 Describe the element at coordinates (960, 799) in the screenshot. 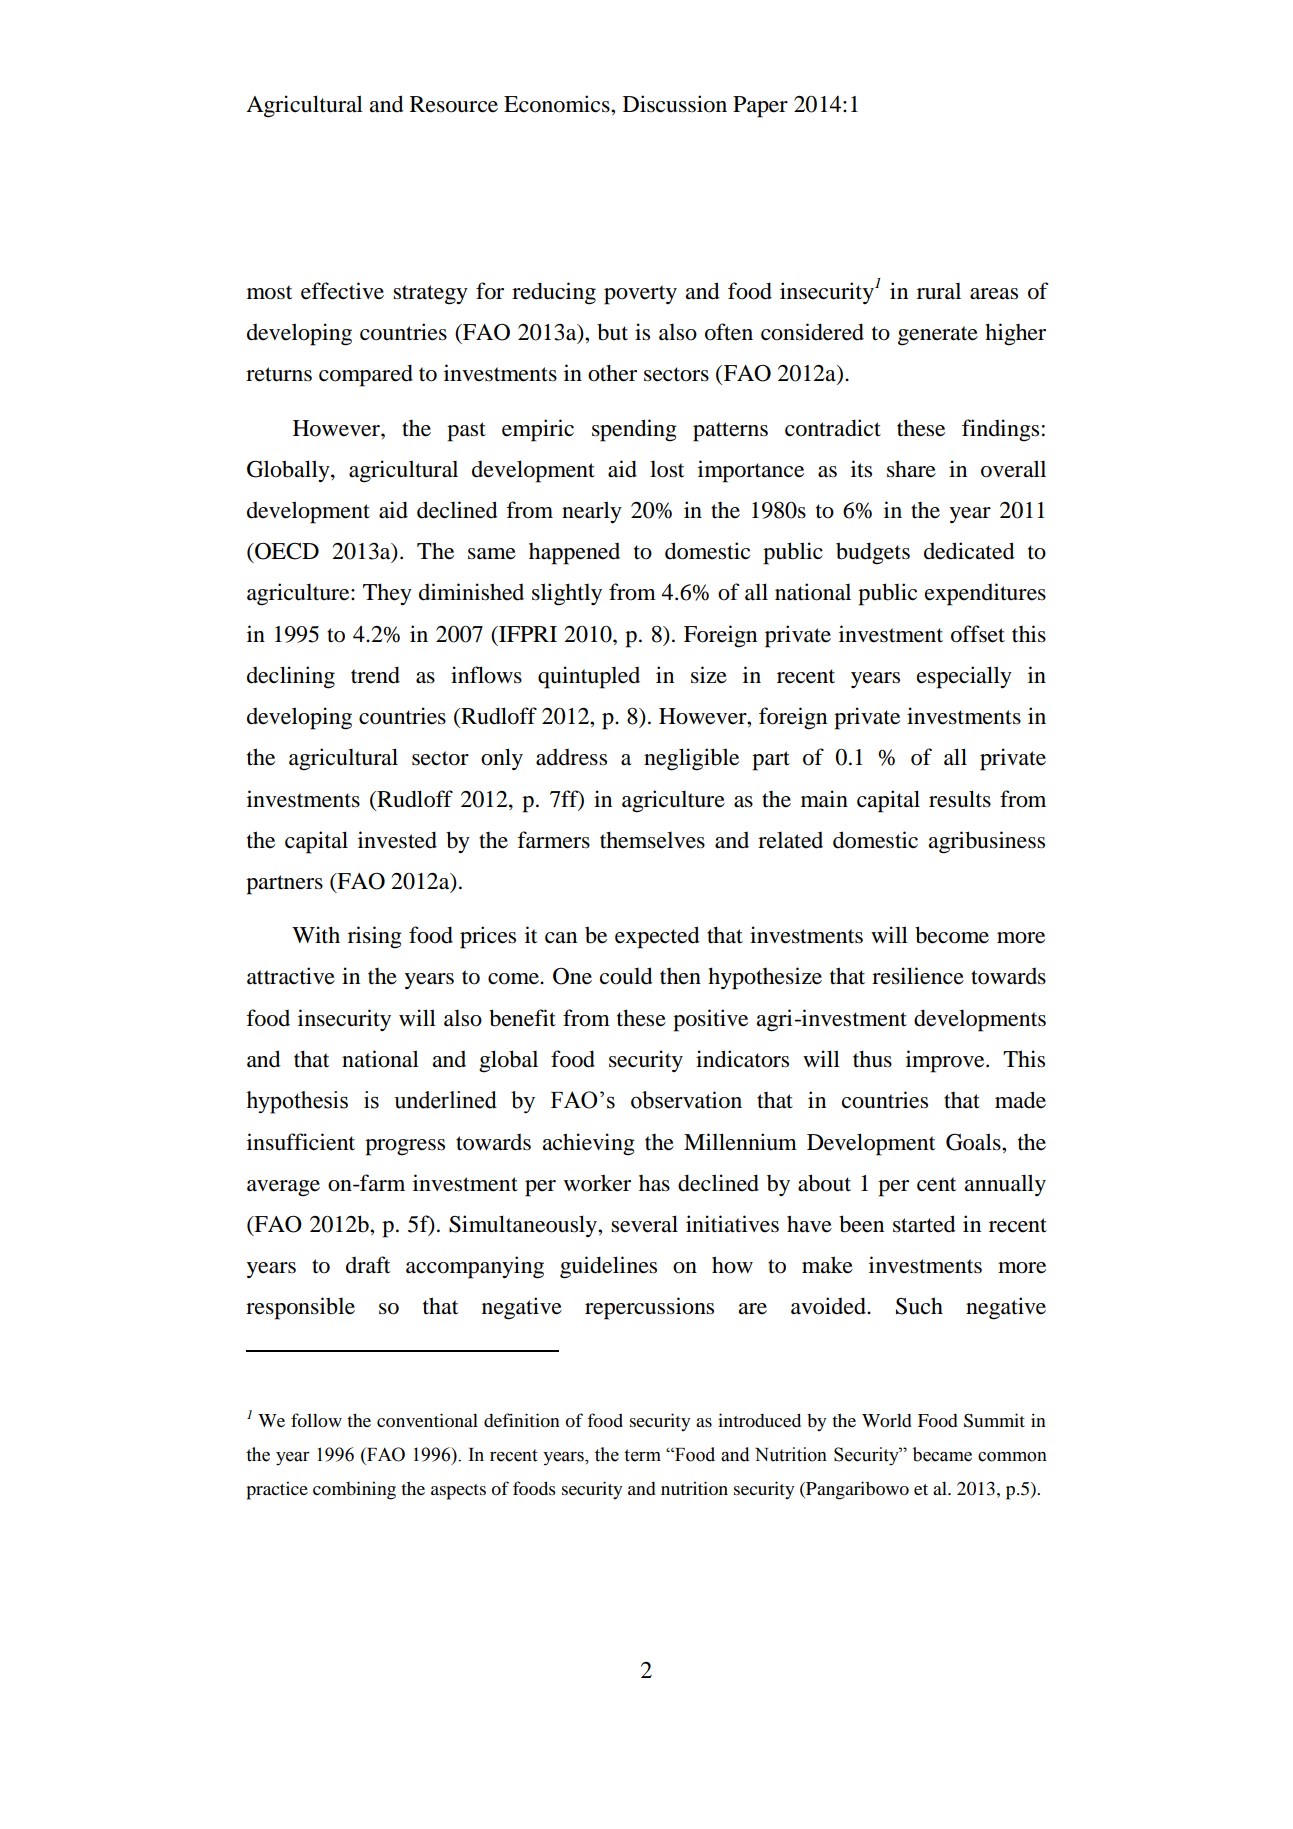

I see `results` at that location.
